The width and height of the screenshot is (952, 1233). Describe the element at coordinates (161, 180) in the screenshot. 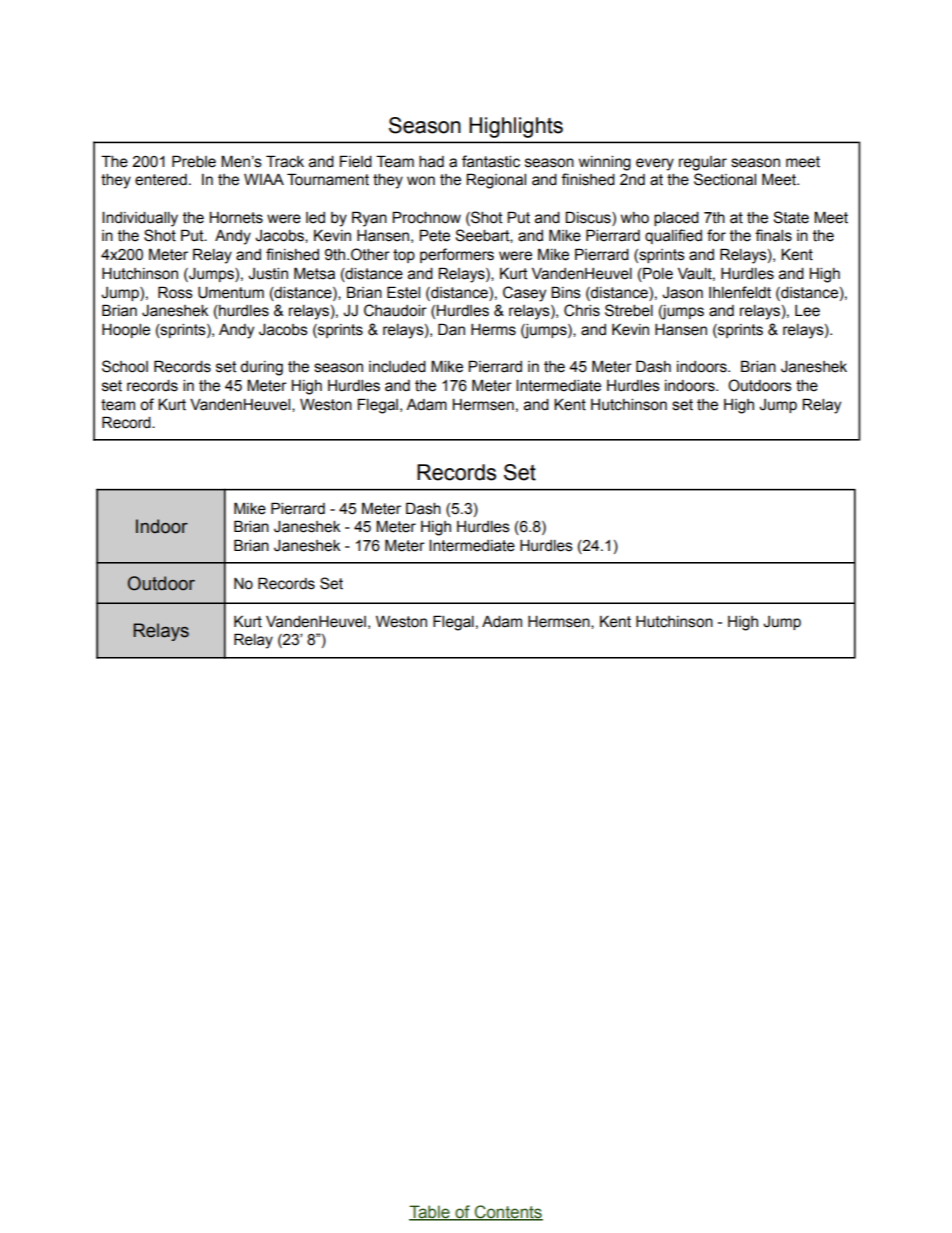

I see `entered` at that location.
